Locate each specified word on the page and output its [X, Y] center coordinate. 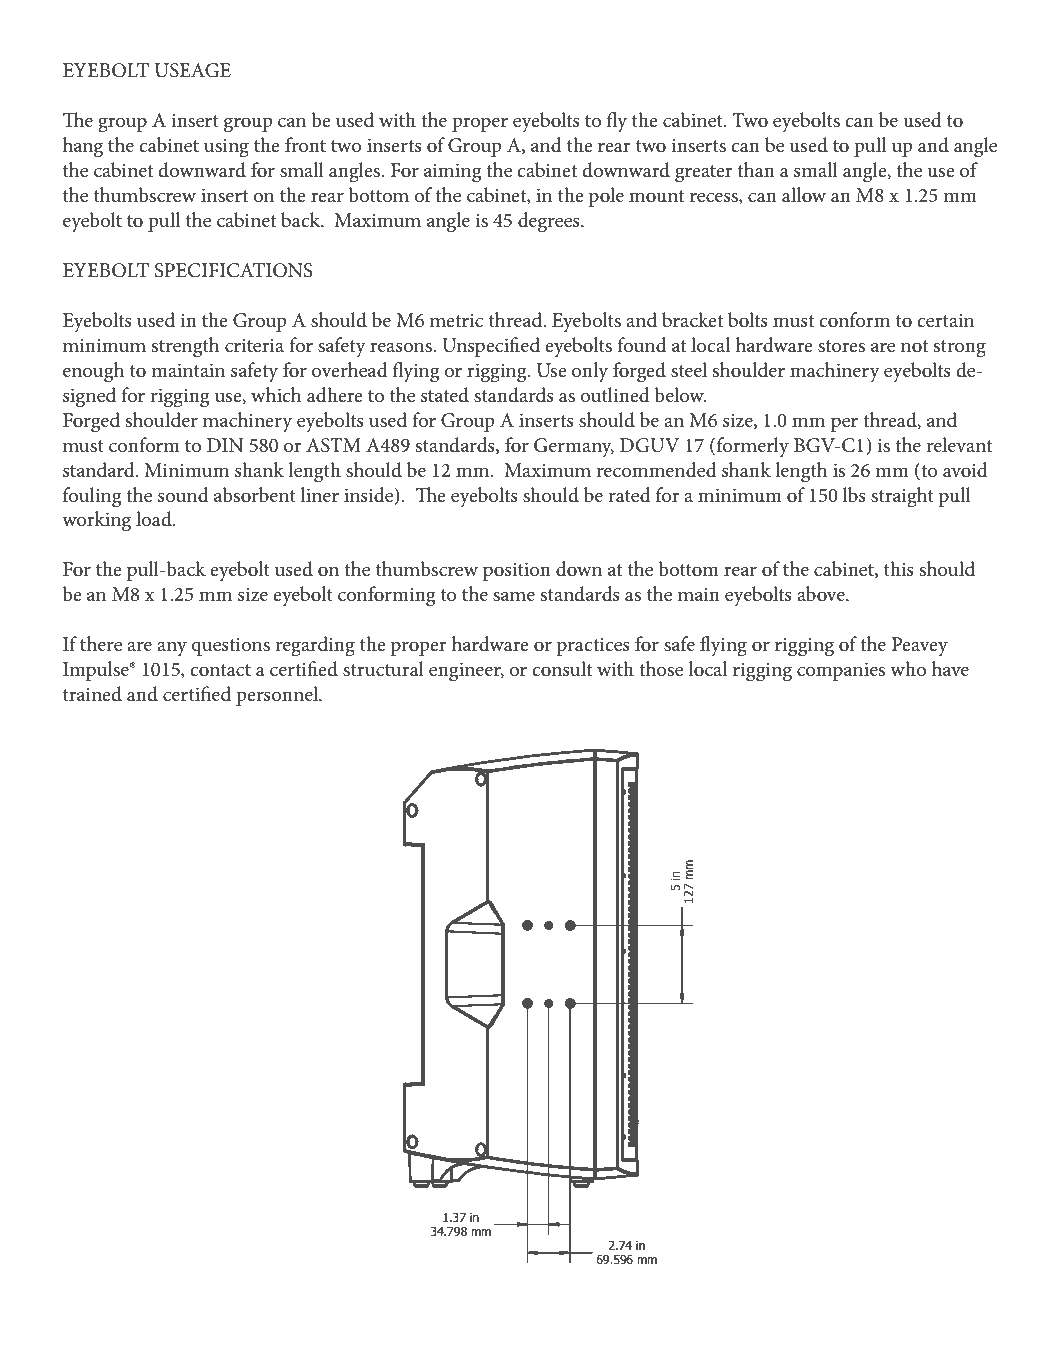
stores [841, 346]
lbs [854, 495]
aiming [453, 173]
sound [183, 495]
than [756, 169]
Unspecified [491, 347]
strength [186, 347]
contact [220, 670]
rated [629, 495]
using [226, 148]
